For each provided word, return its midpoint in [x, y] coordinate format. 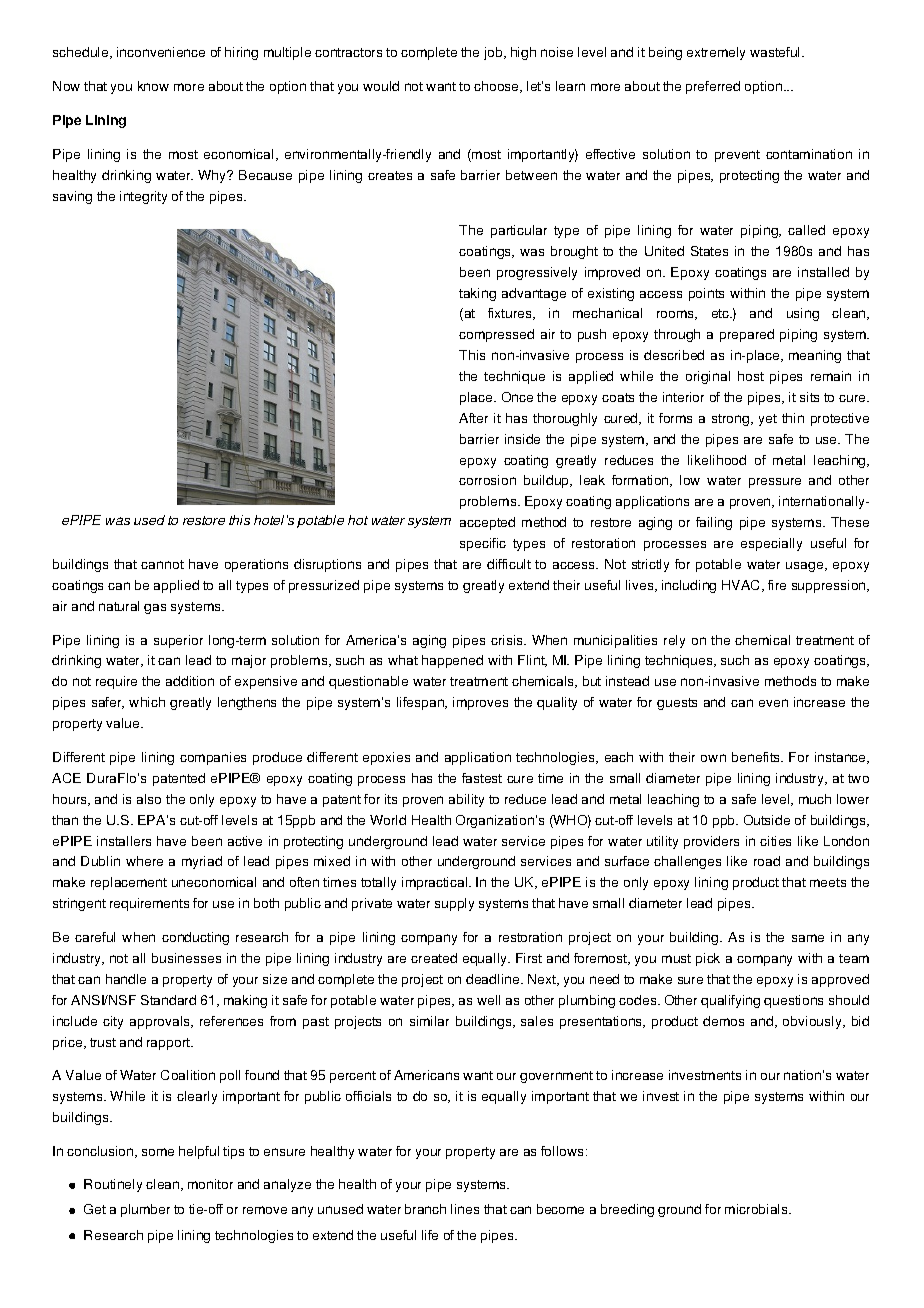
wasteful [776, 52]
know [153, 86]
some [158, 1152]
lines [465, 1209]
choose [497, 87]
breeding [627, 1210]
